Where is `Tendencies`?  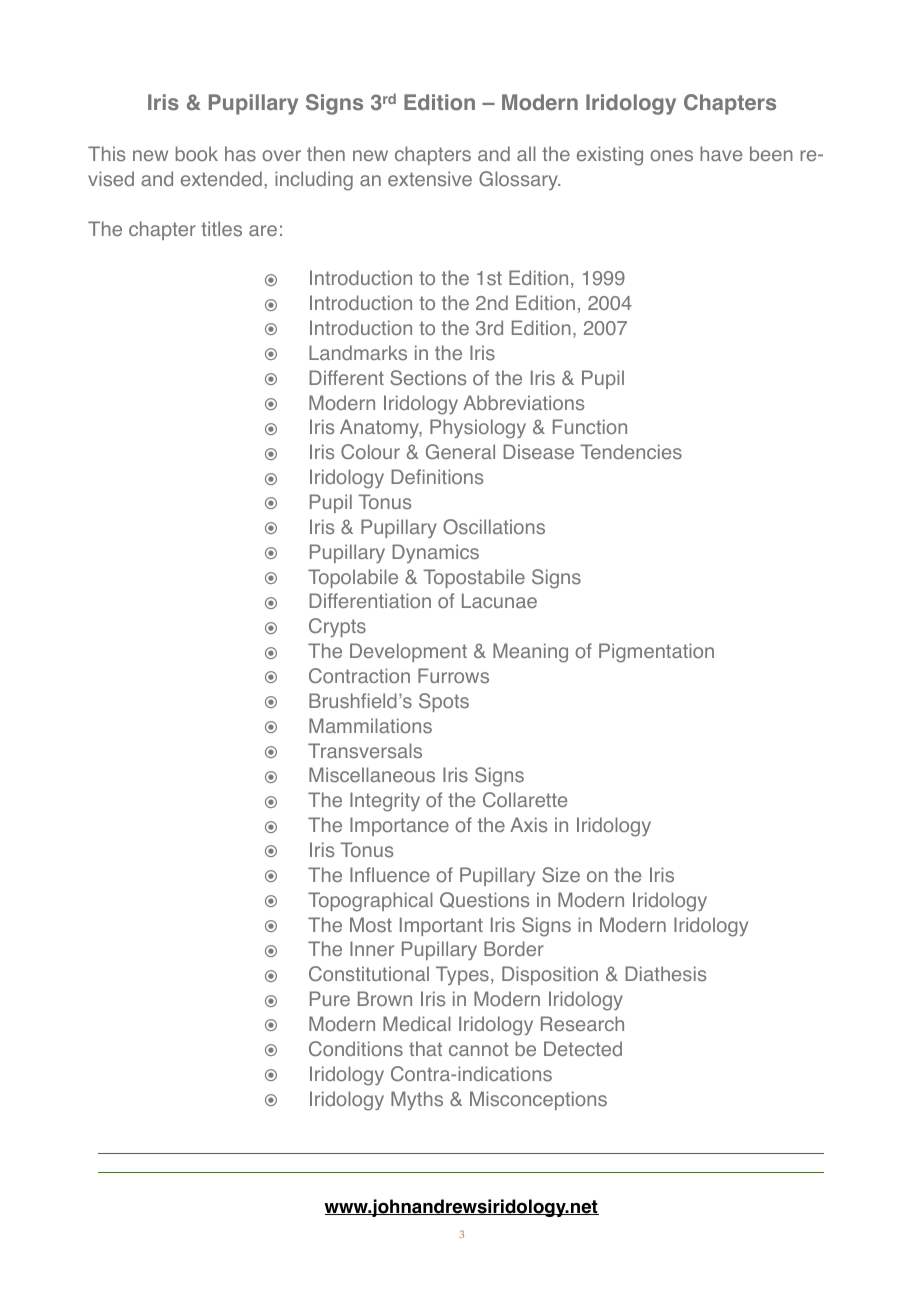 Tendencies is located at coordinates (631, 452).
